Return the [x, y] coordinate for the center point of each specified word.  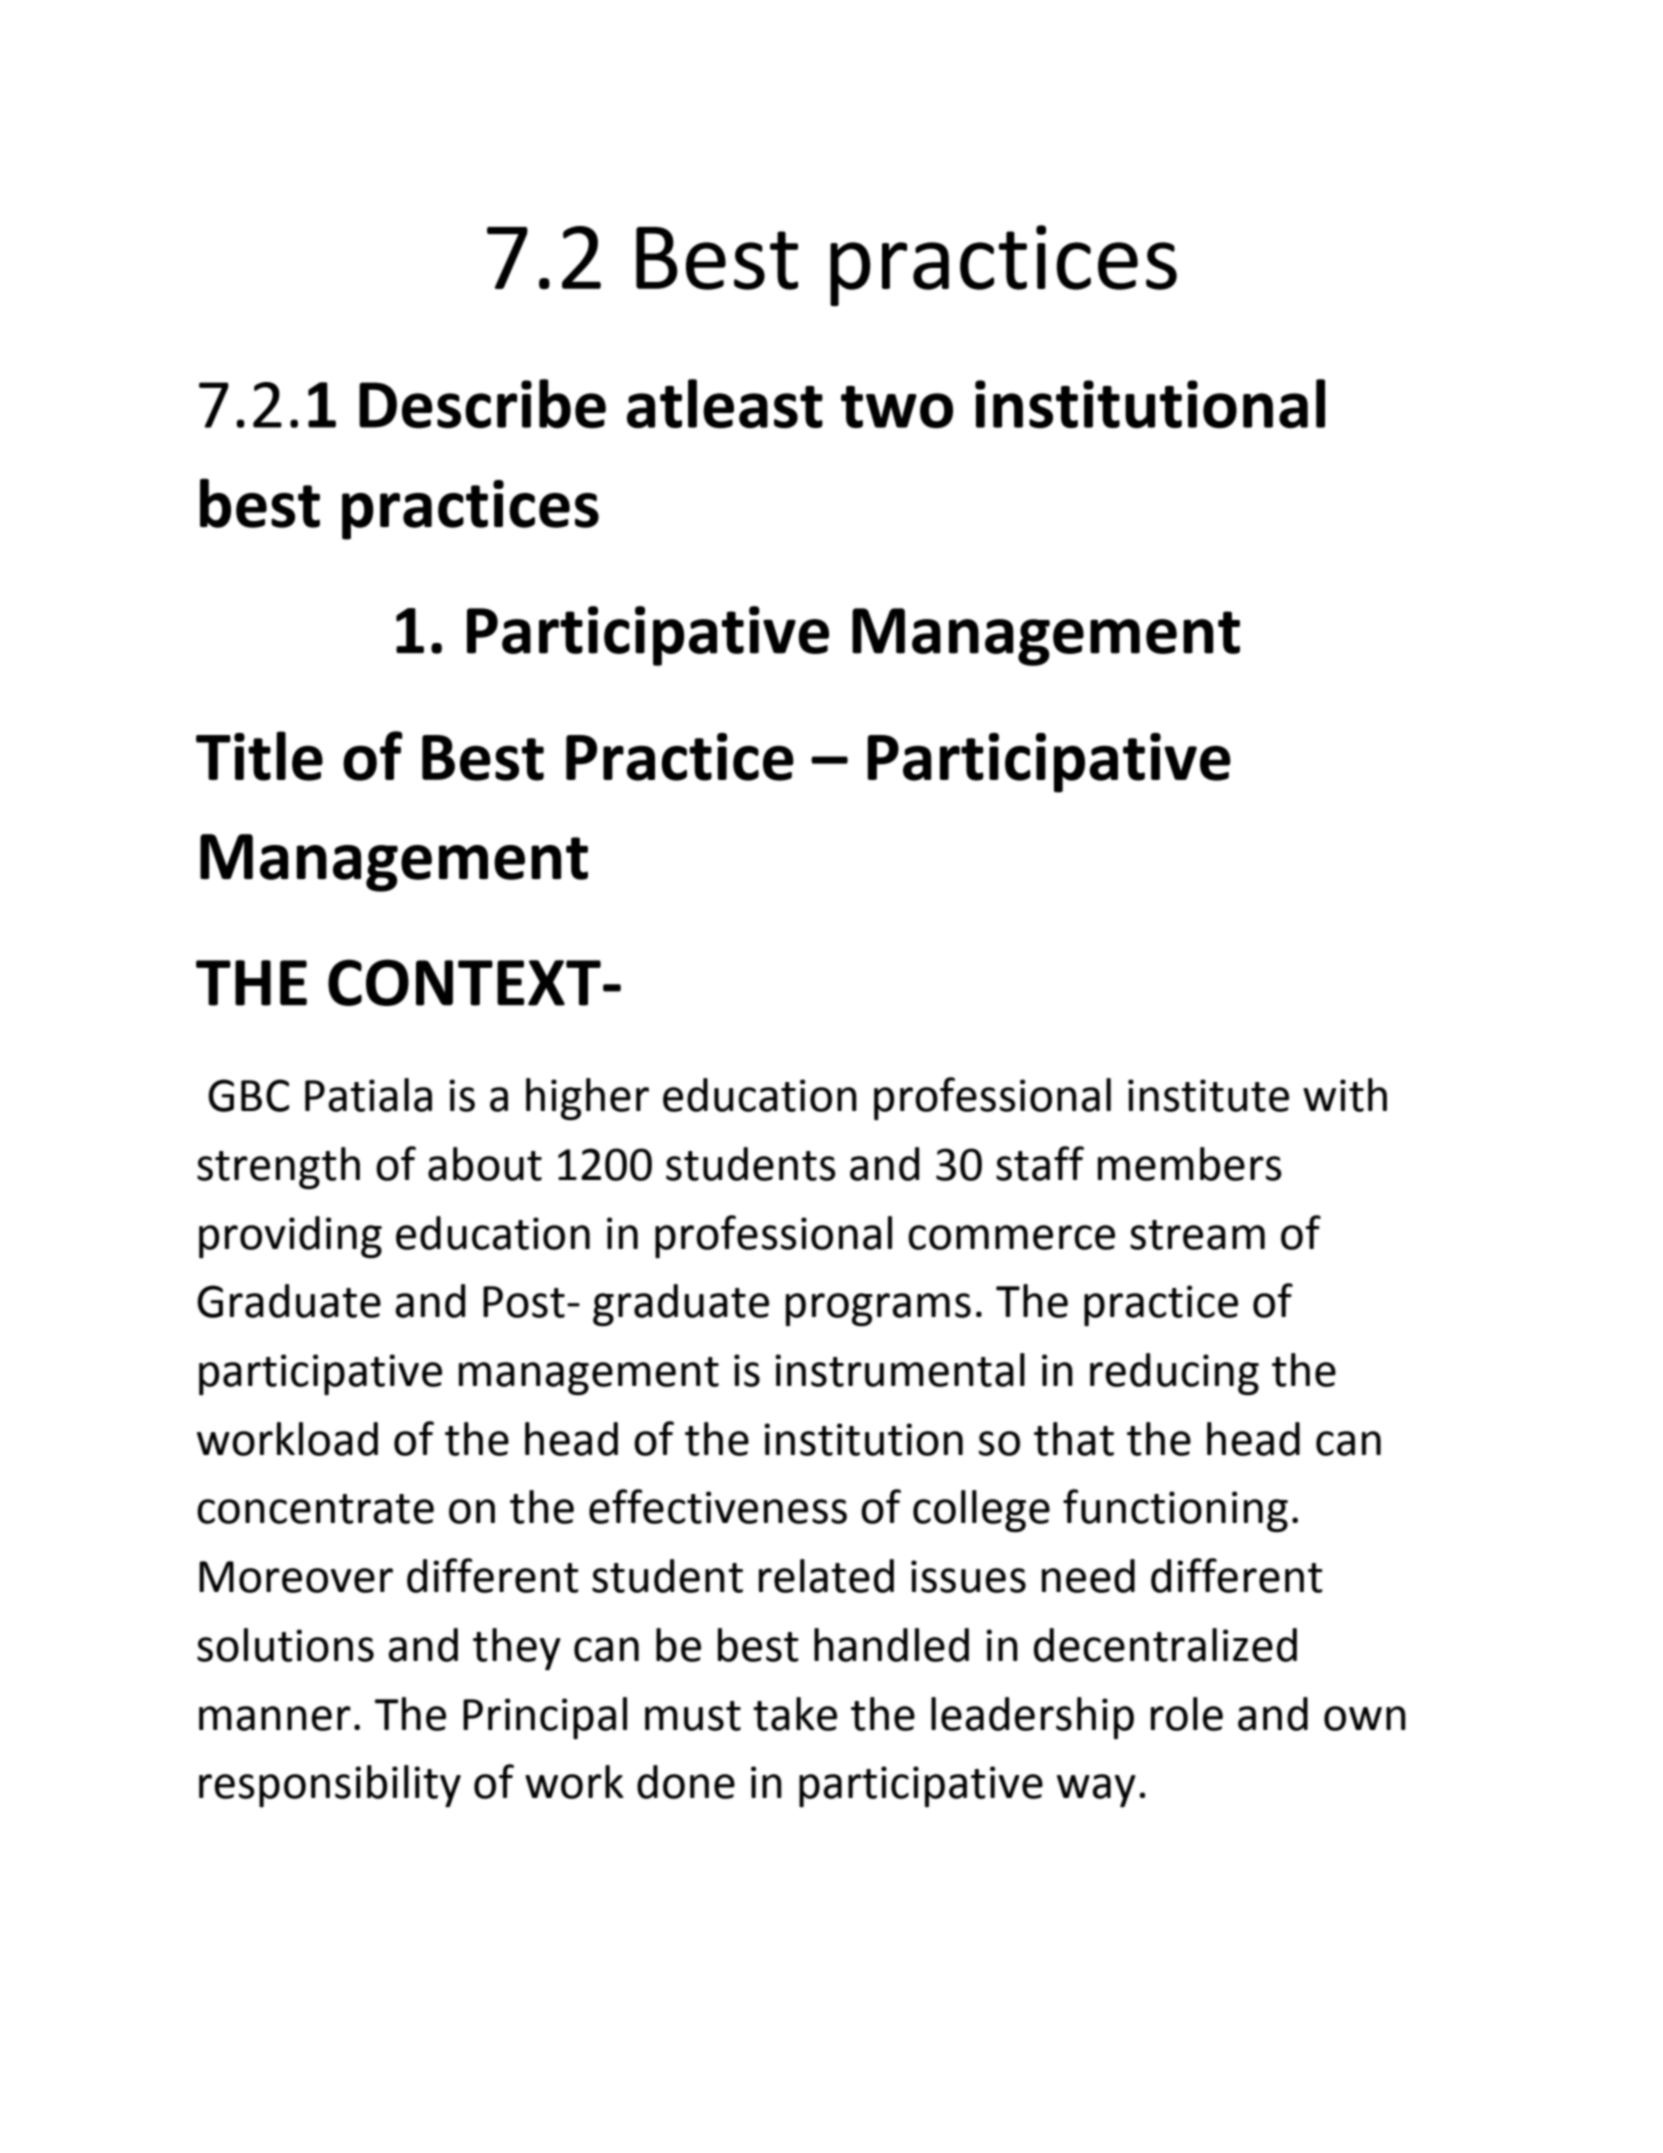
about [485, 1164]
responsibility [330, 1786]
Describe [482, 403]
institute [1208, 1095]
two [897, 407]
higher [587, 1099]
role [1187, 1714]
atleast [725, 403]
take [795, 1714]
